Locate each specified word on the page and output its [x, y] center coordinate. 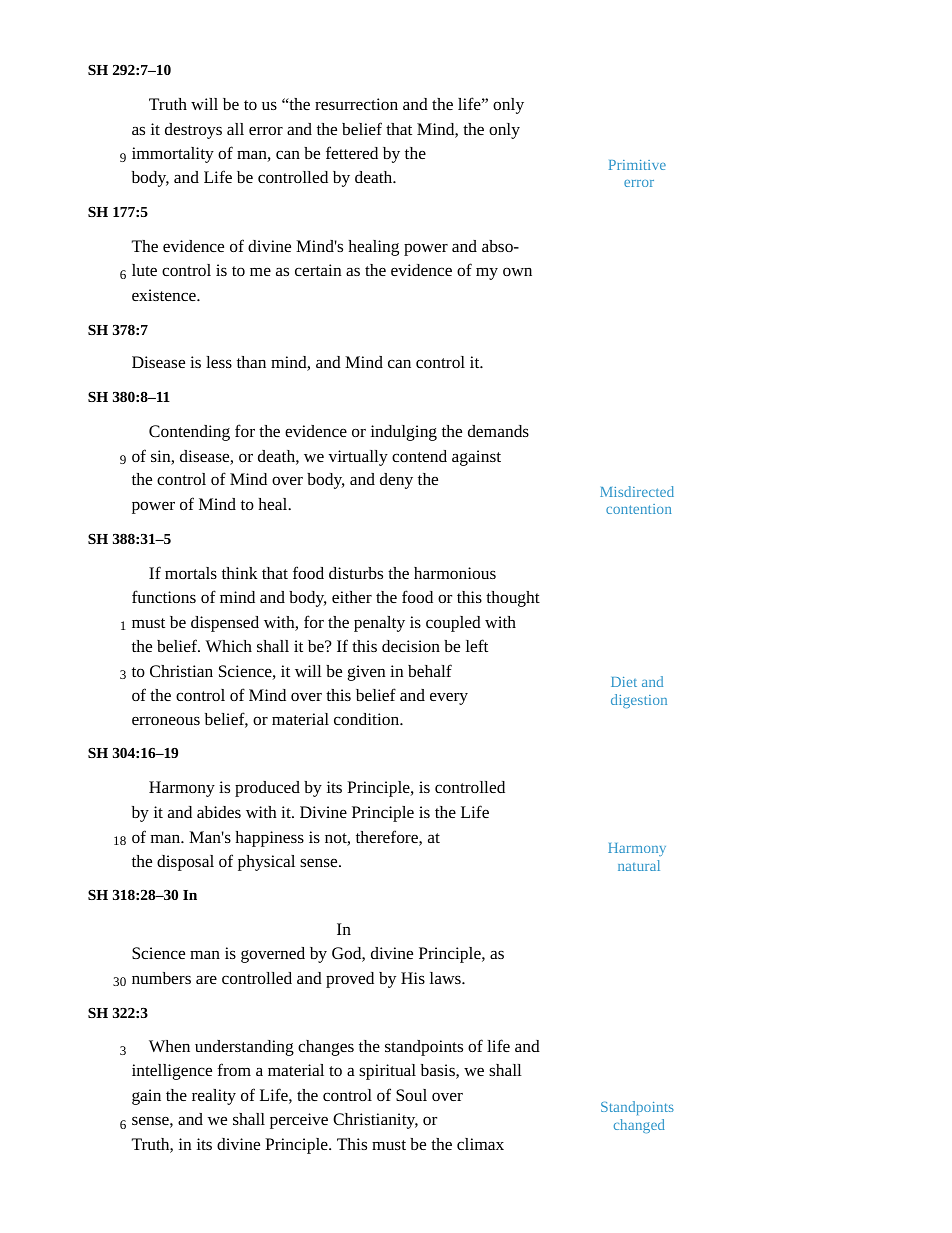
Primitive [637, 165]
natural [639, 865]
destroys [193, 131]
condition [368, 719]
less [219, 362]
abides [219, 812]
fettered [352, 152]
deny [396, 481]
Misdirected [637, 491]
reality [214, 1097]
